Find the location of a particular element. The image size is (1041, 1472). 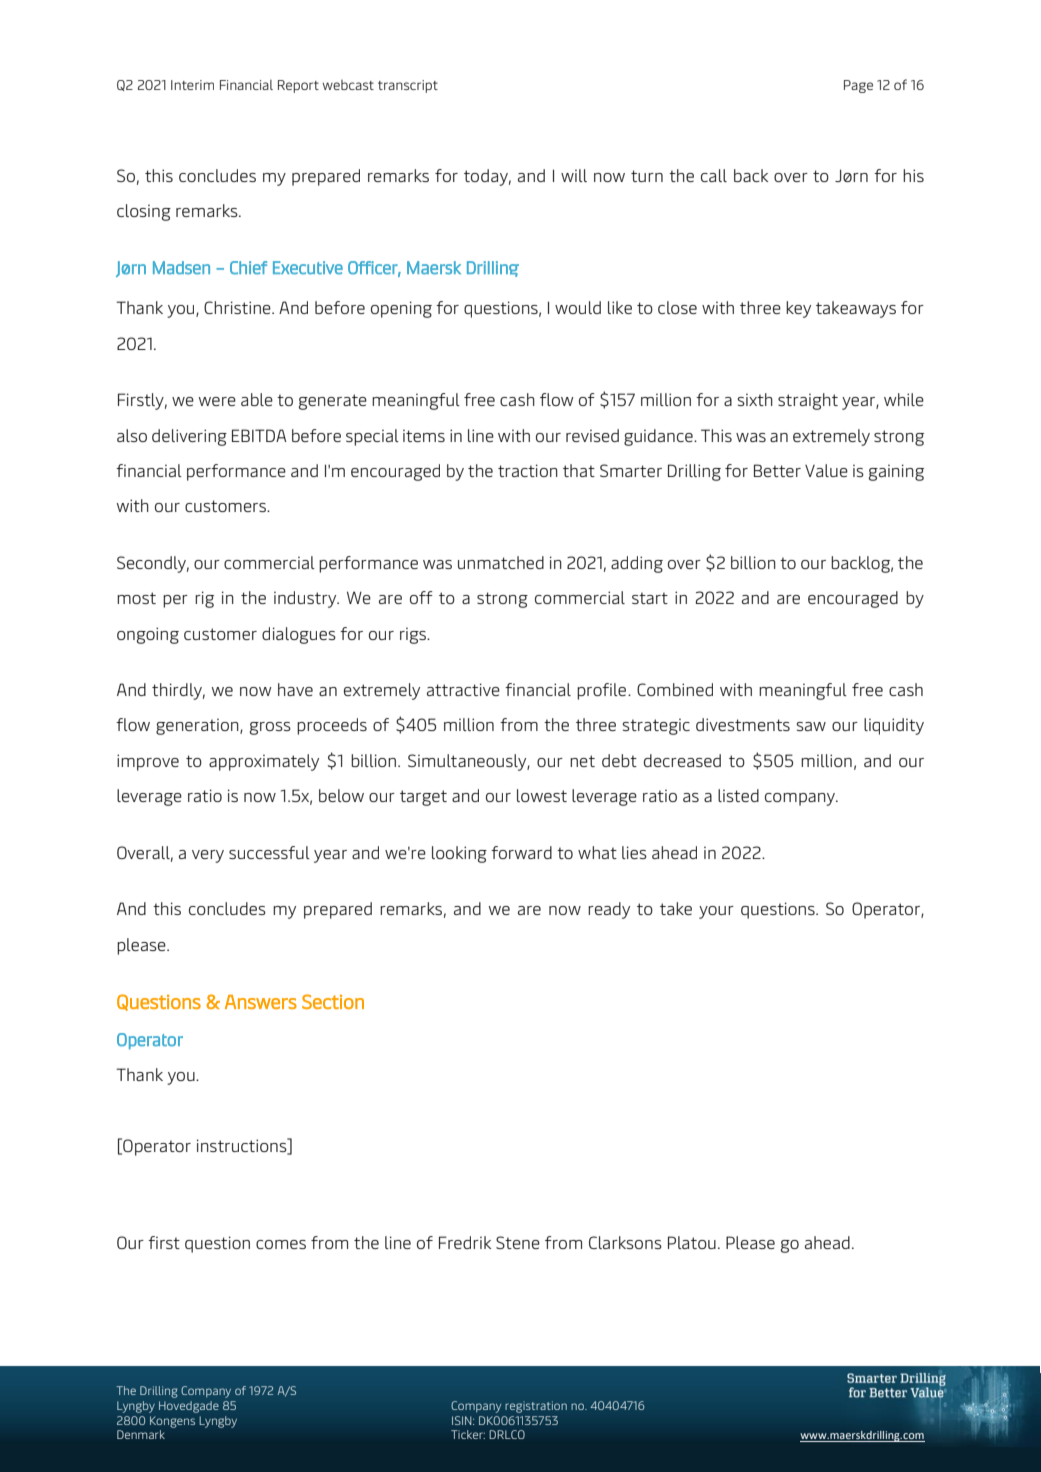

Page is located at coordinates (858, 86).
